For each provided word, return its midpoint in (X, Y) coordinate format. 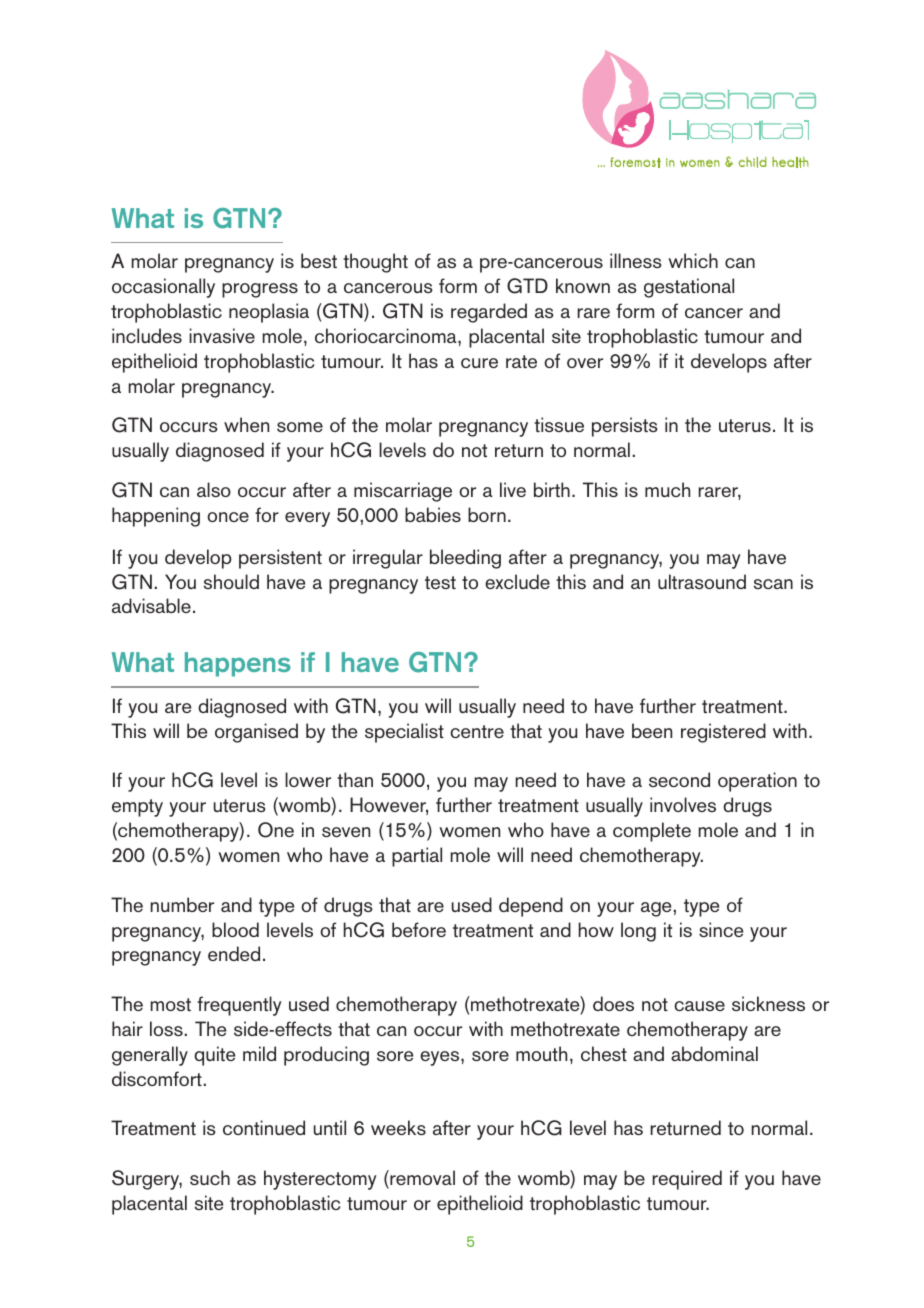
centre (477, 731)
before (419, 929)
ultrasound (702, 581)
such (210, 1177)
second (679, 779)
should (231, 581)
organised (256, 733)
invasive (222, 335)
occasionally (163, 288)
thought (375, 263)
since (721, 929)
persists (625, 427)
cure (479, 363)
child (752, 162)
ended (234, 953)
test (440, 582)
